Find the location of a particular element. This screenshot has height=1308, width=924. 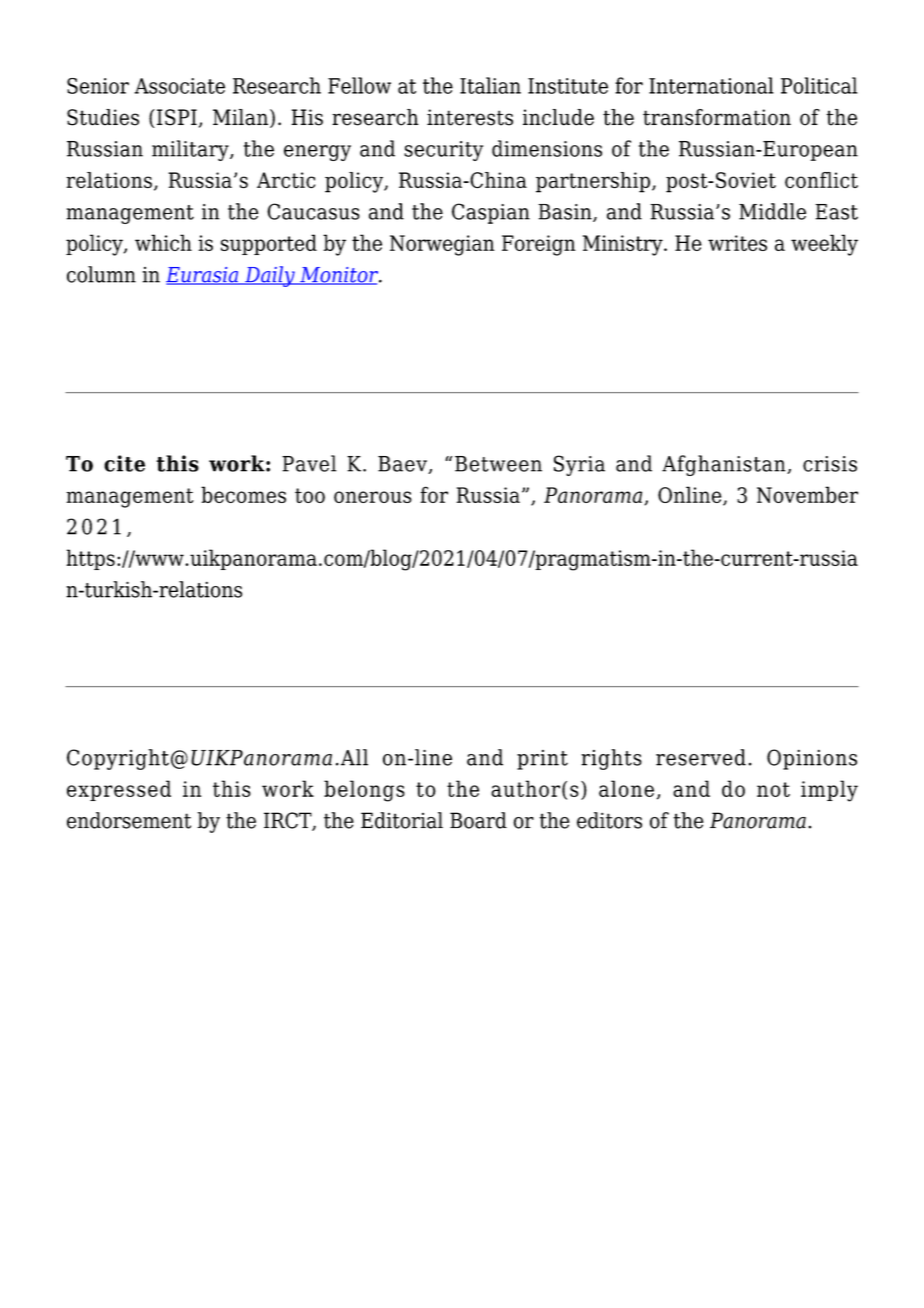

not is located at coordinates (773, 789).
